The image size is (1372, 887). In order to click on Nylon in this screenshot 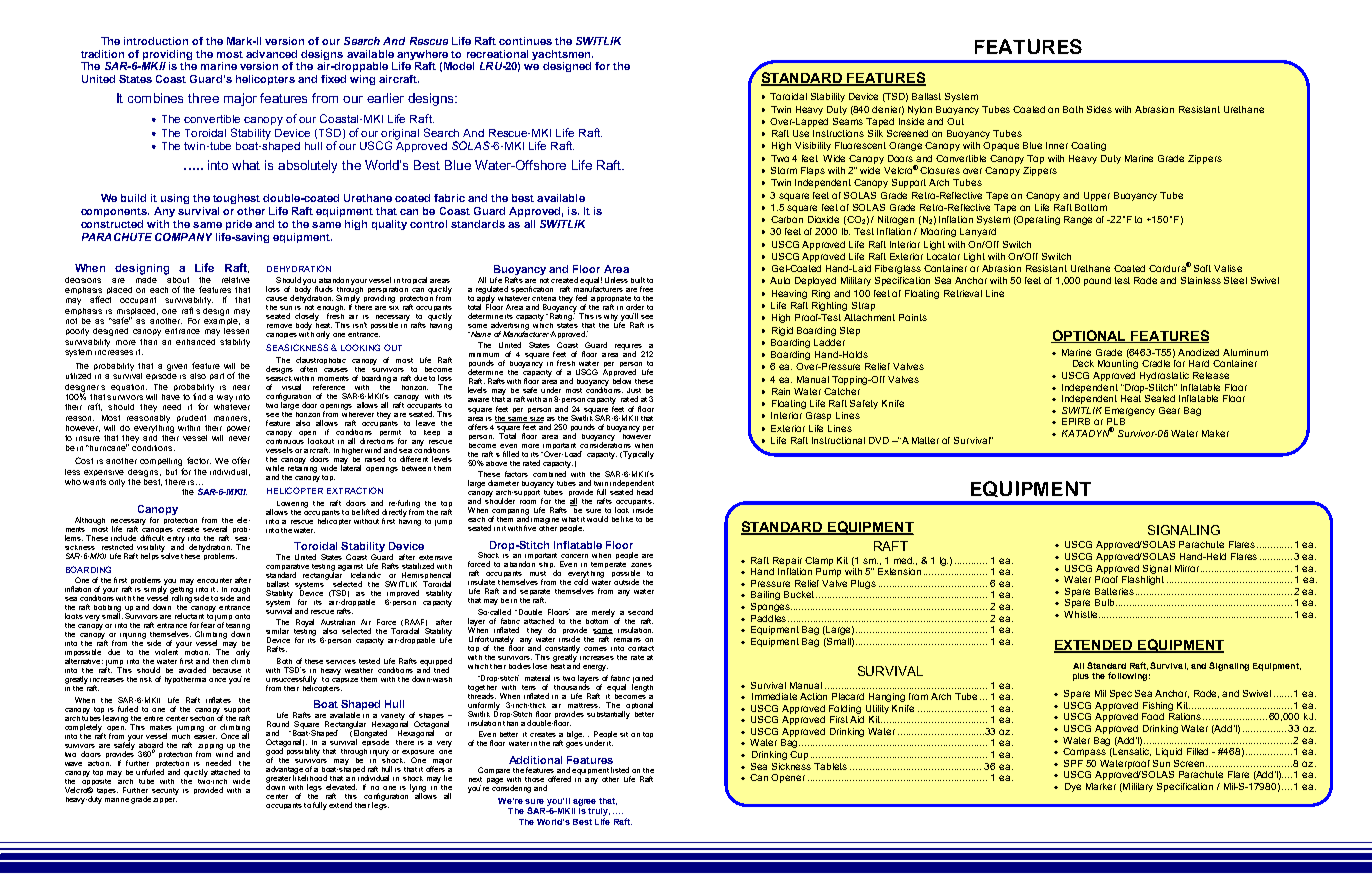, I will do `click(920, 110)`.
